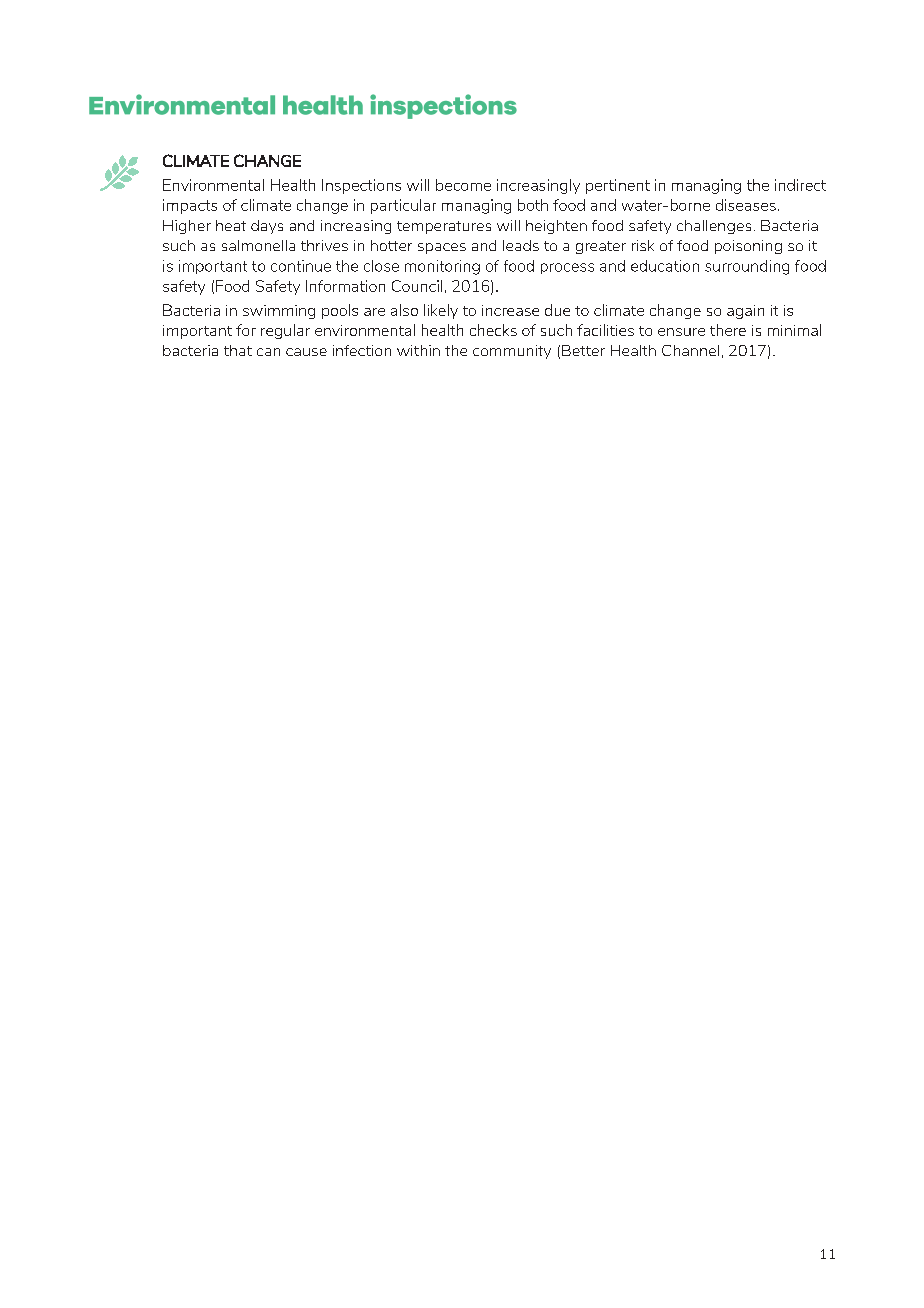 The image size is (924, 1308). I want to click on monitoring, so click(442, 267).
